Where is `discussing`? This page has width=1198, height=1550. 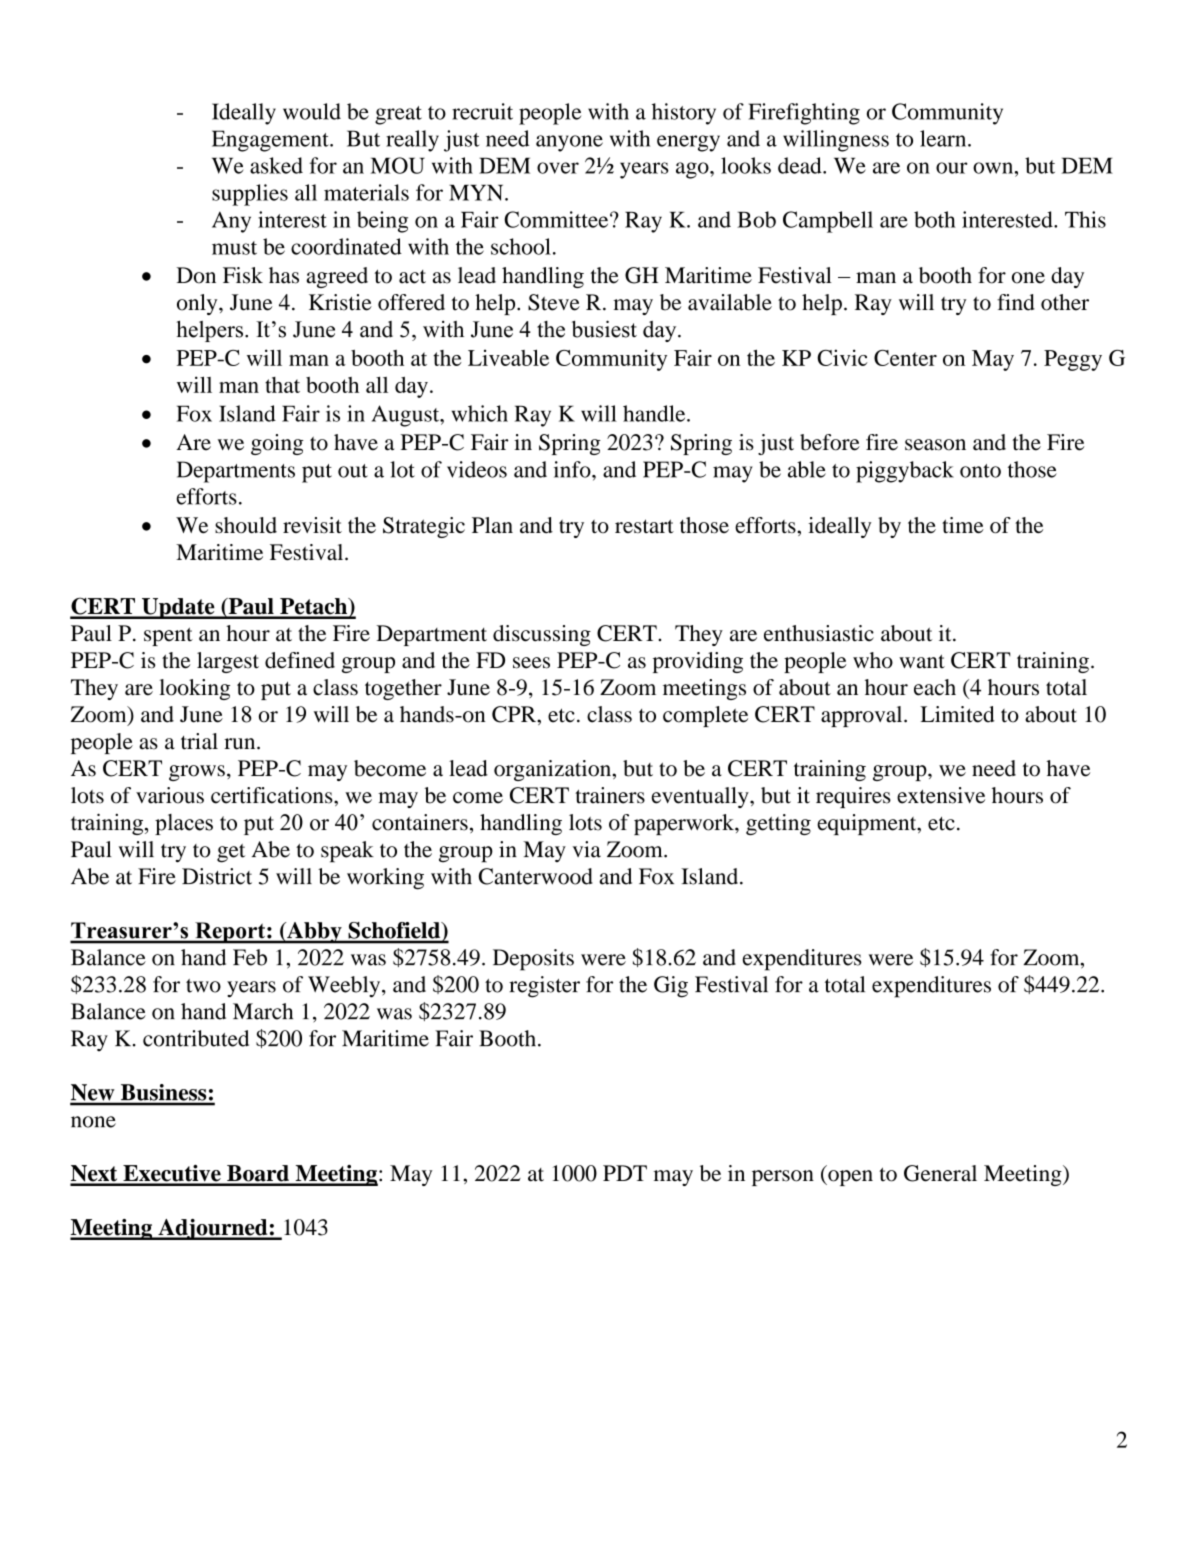 discussing is located at coordinates (542, 635).
